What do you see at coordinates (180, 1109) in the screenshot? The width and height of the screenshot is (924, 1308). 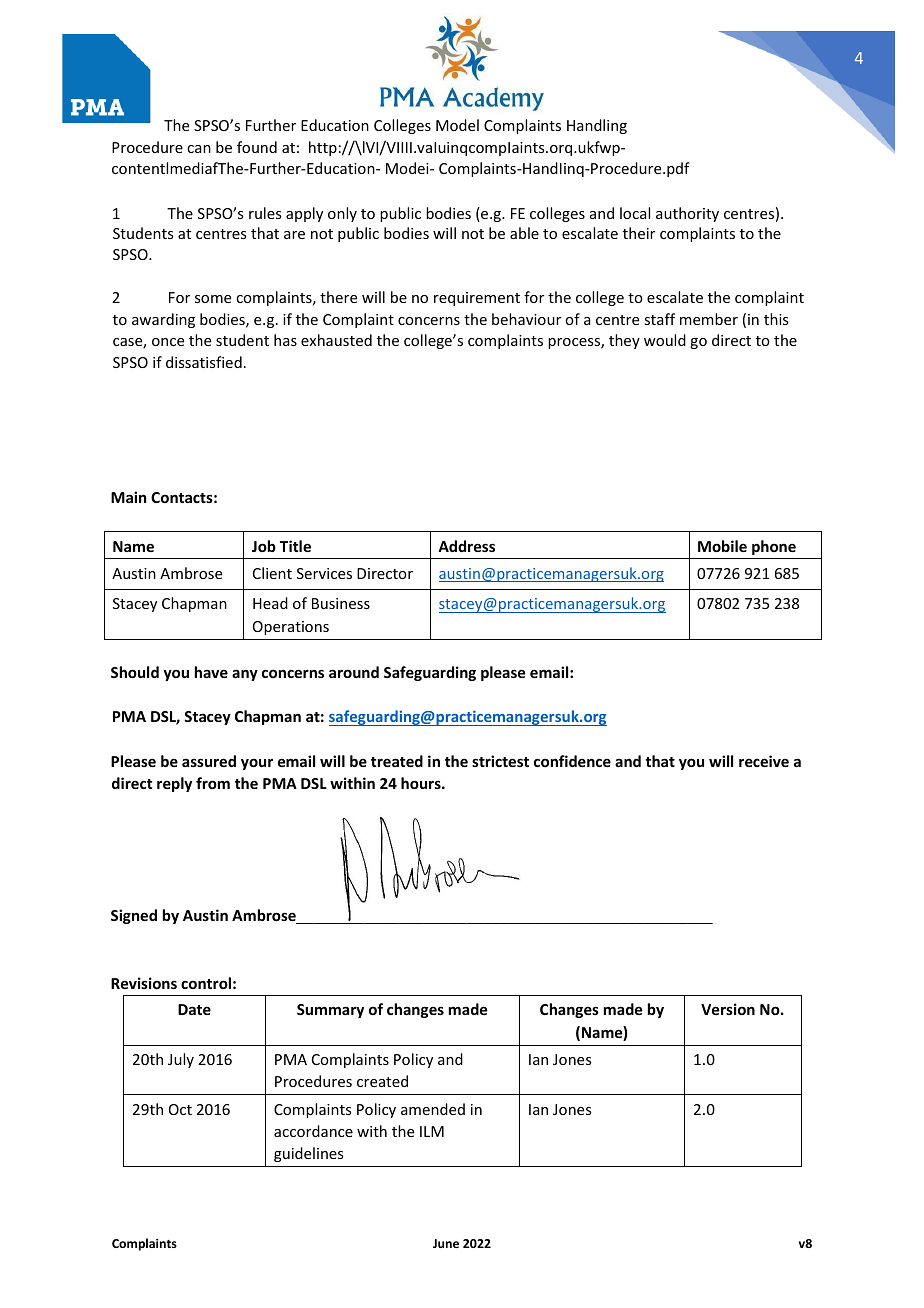 I see `Oct` at bounding box center [180, 1109].
